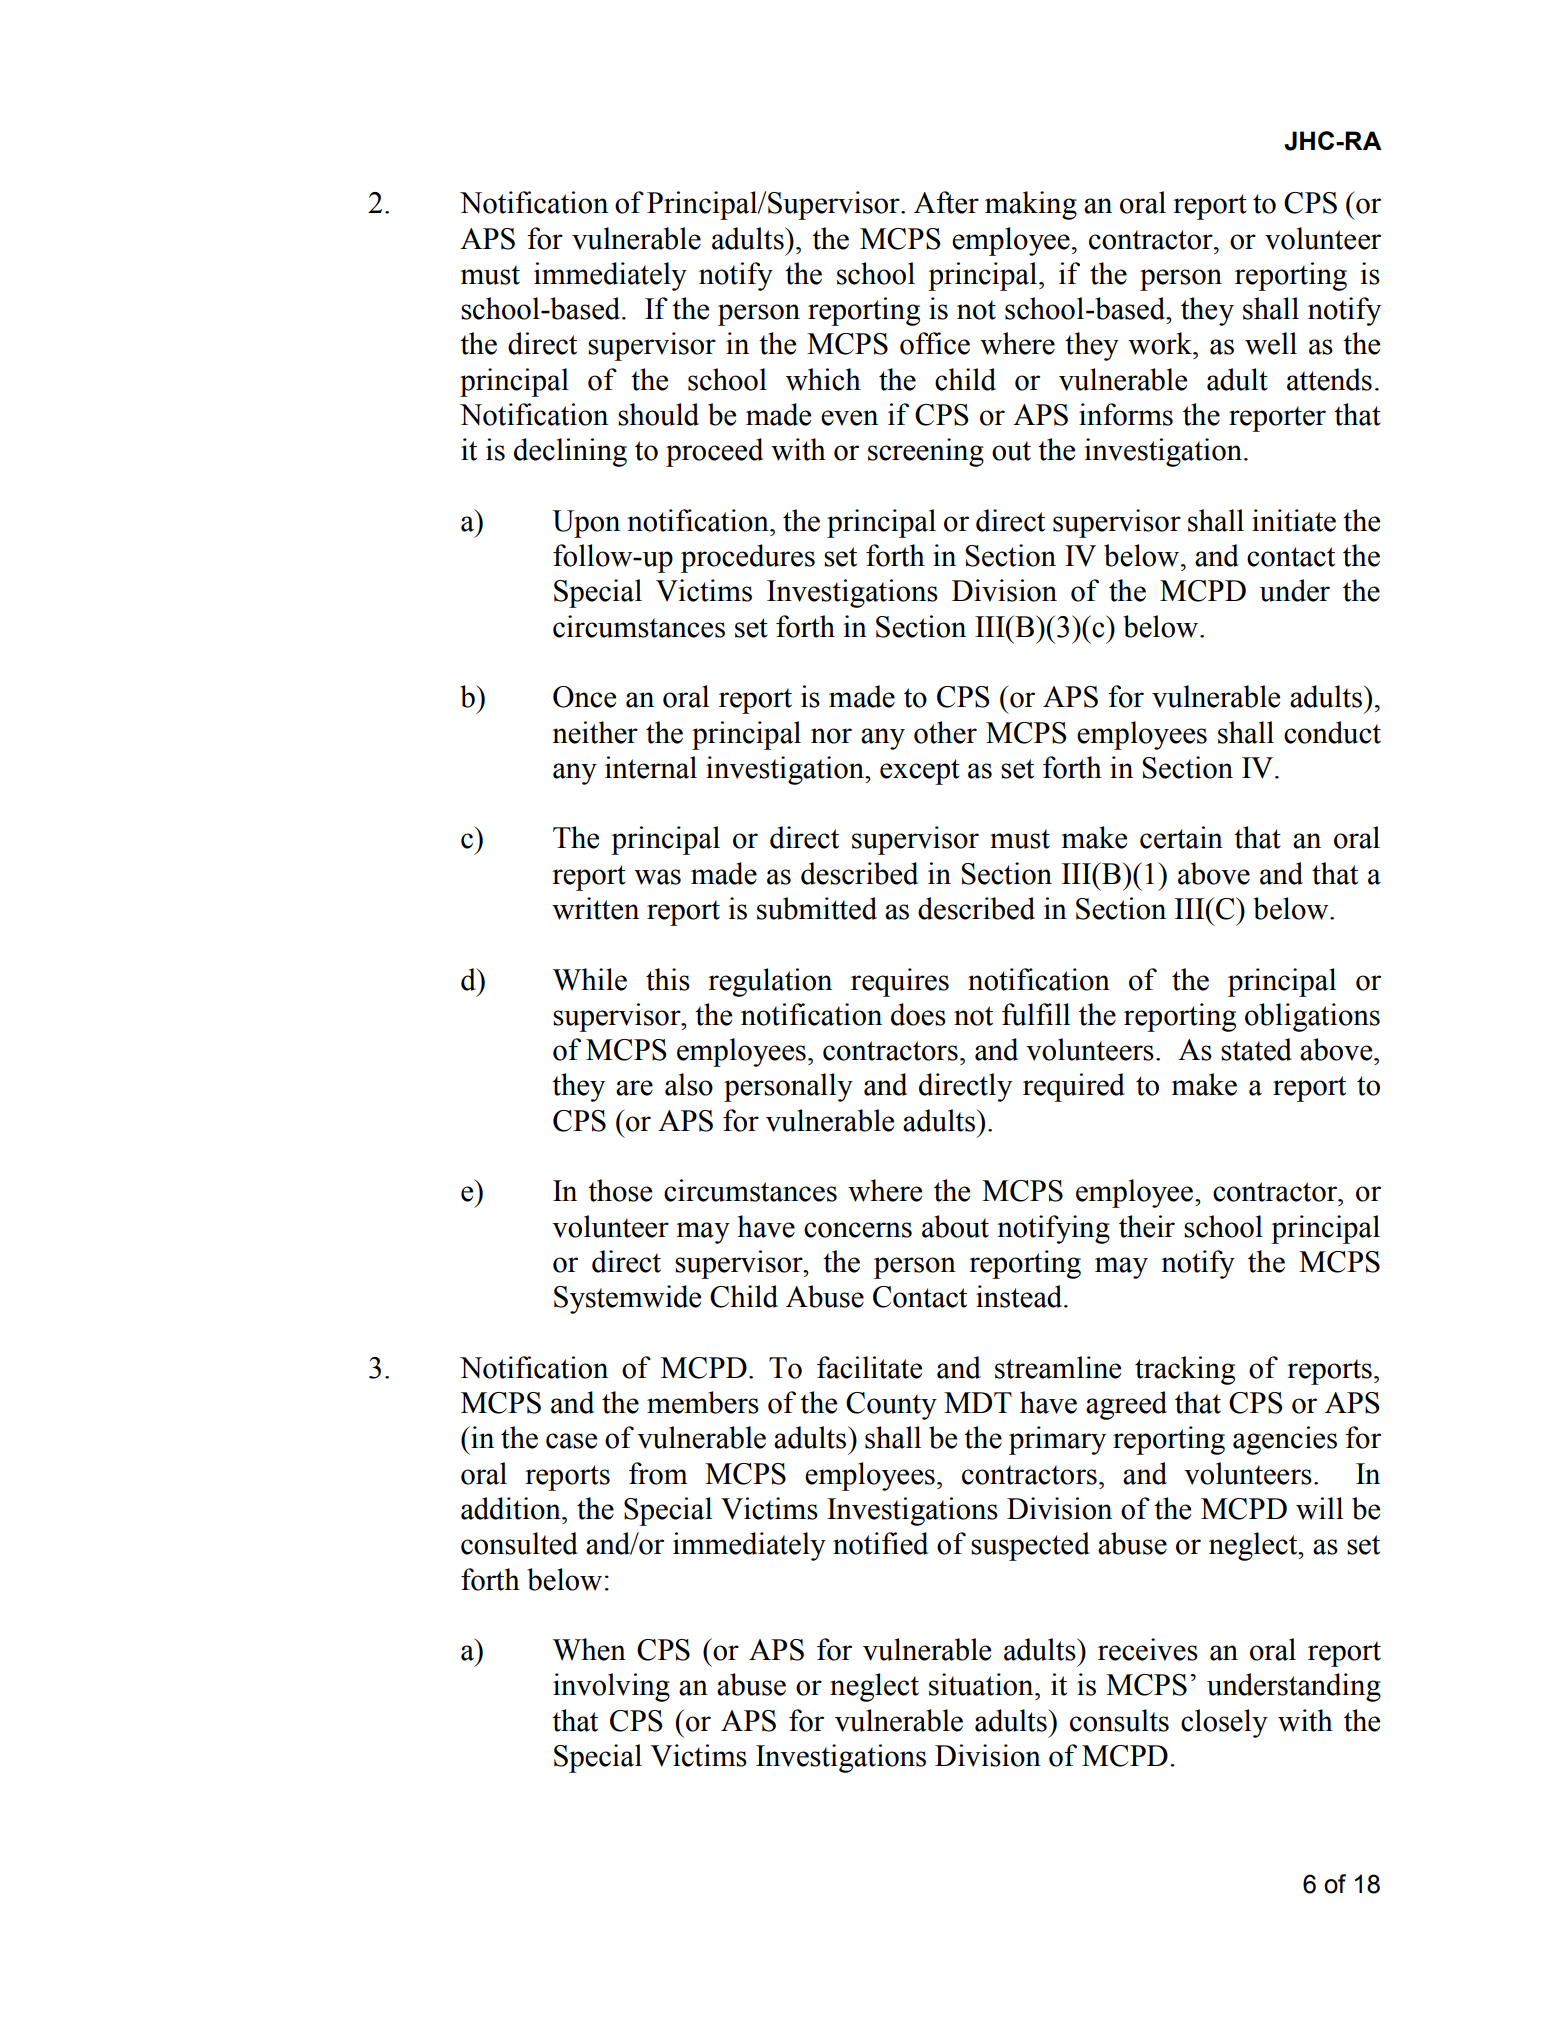  Describe the element at coordinates (1224, 1723) in the screenshot. I see `closely` at that location.
